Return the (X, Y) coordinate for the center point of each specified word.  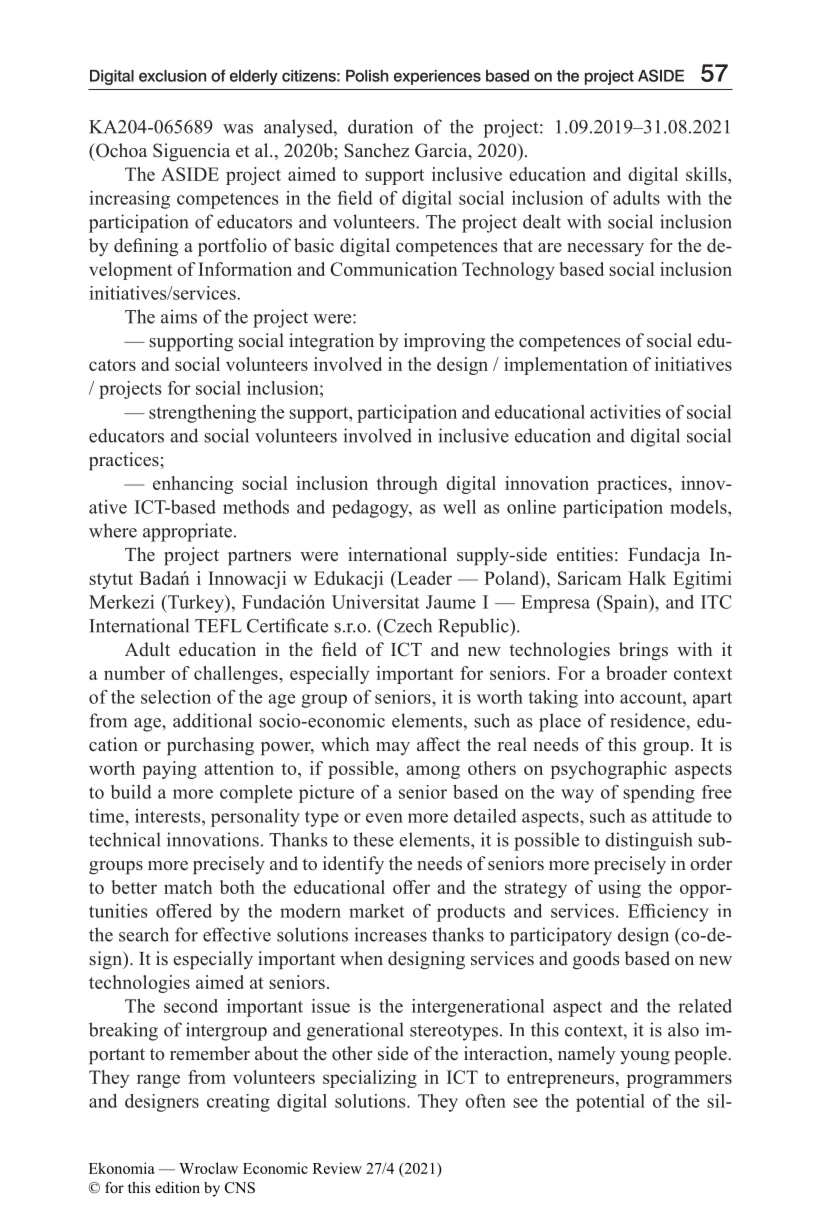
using (619, 889)
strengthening (202, 414)
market (376, 911)
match (188, 887)
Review (337, 1168)
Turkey (196, 604)
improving (444, 342)
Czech (406, 625)
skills (707, 174)
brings (643, 651)
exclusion (172, 76)
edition (177, 1187)
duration (380, 126)
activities (625, 412)
